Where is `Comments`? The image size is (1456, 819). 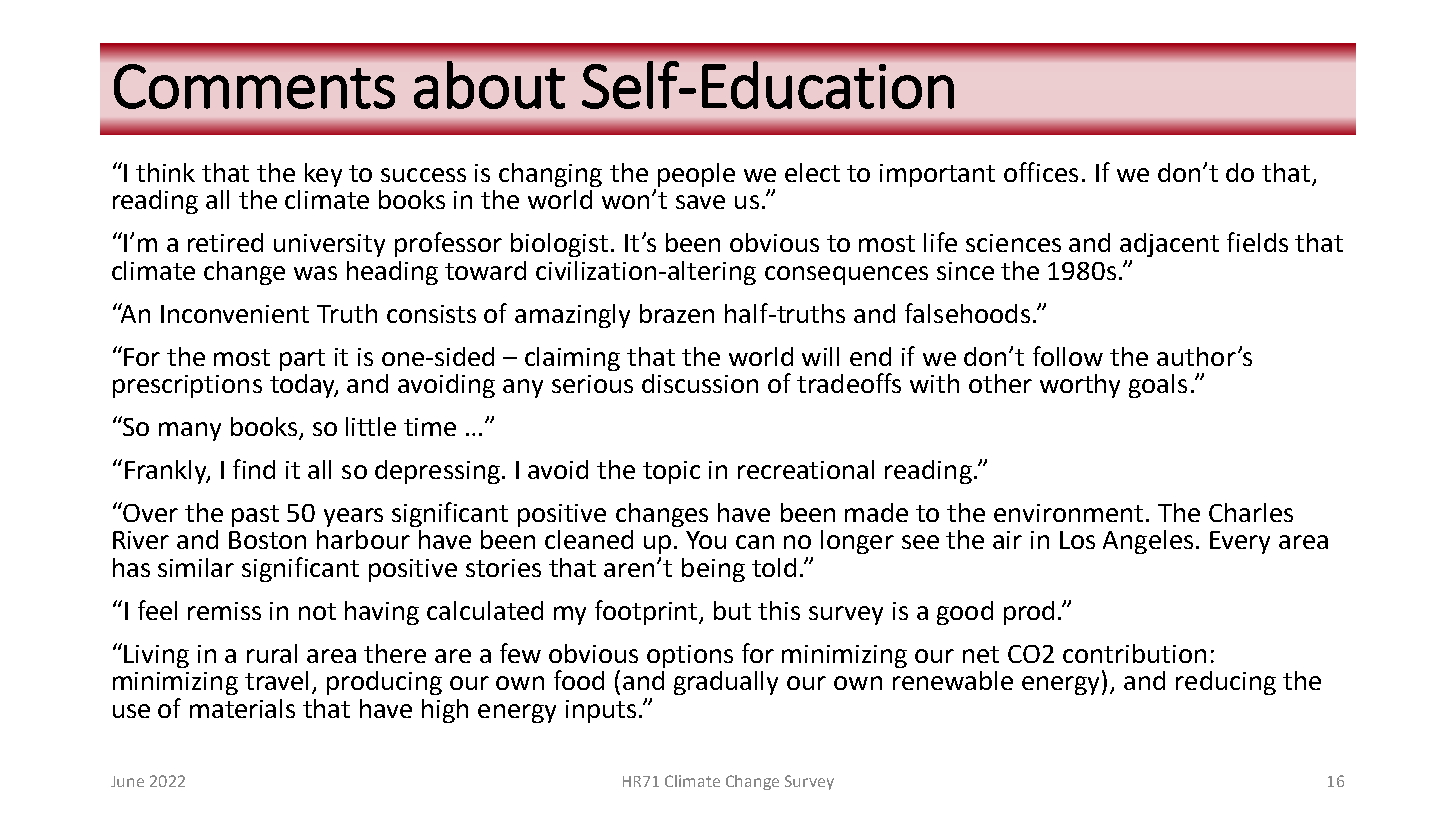
Comments is located at coordinates (254, 86).
